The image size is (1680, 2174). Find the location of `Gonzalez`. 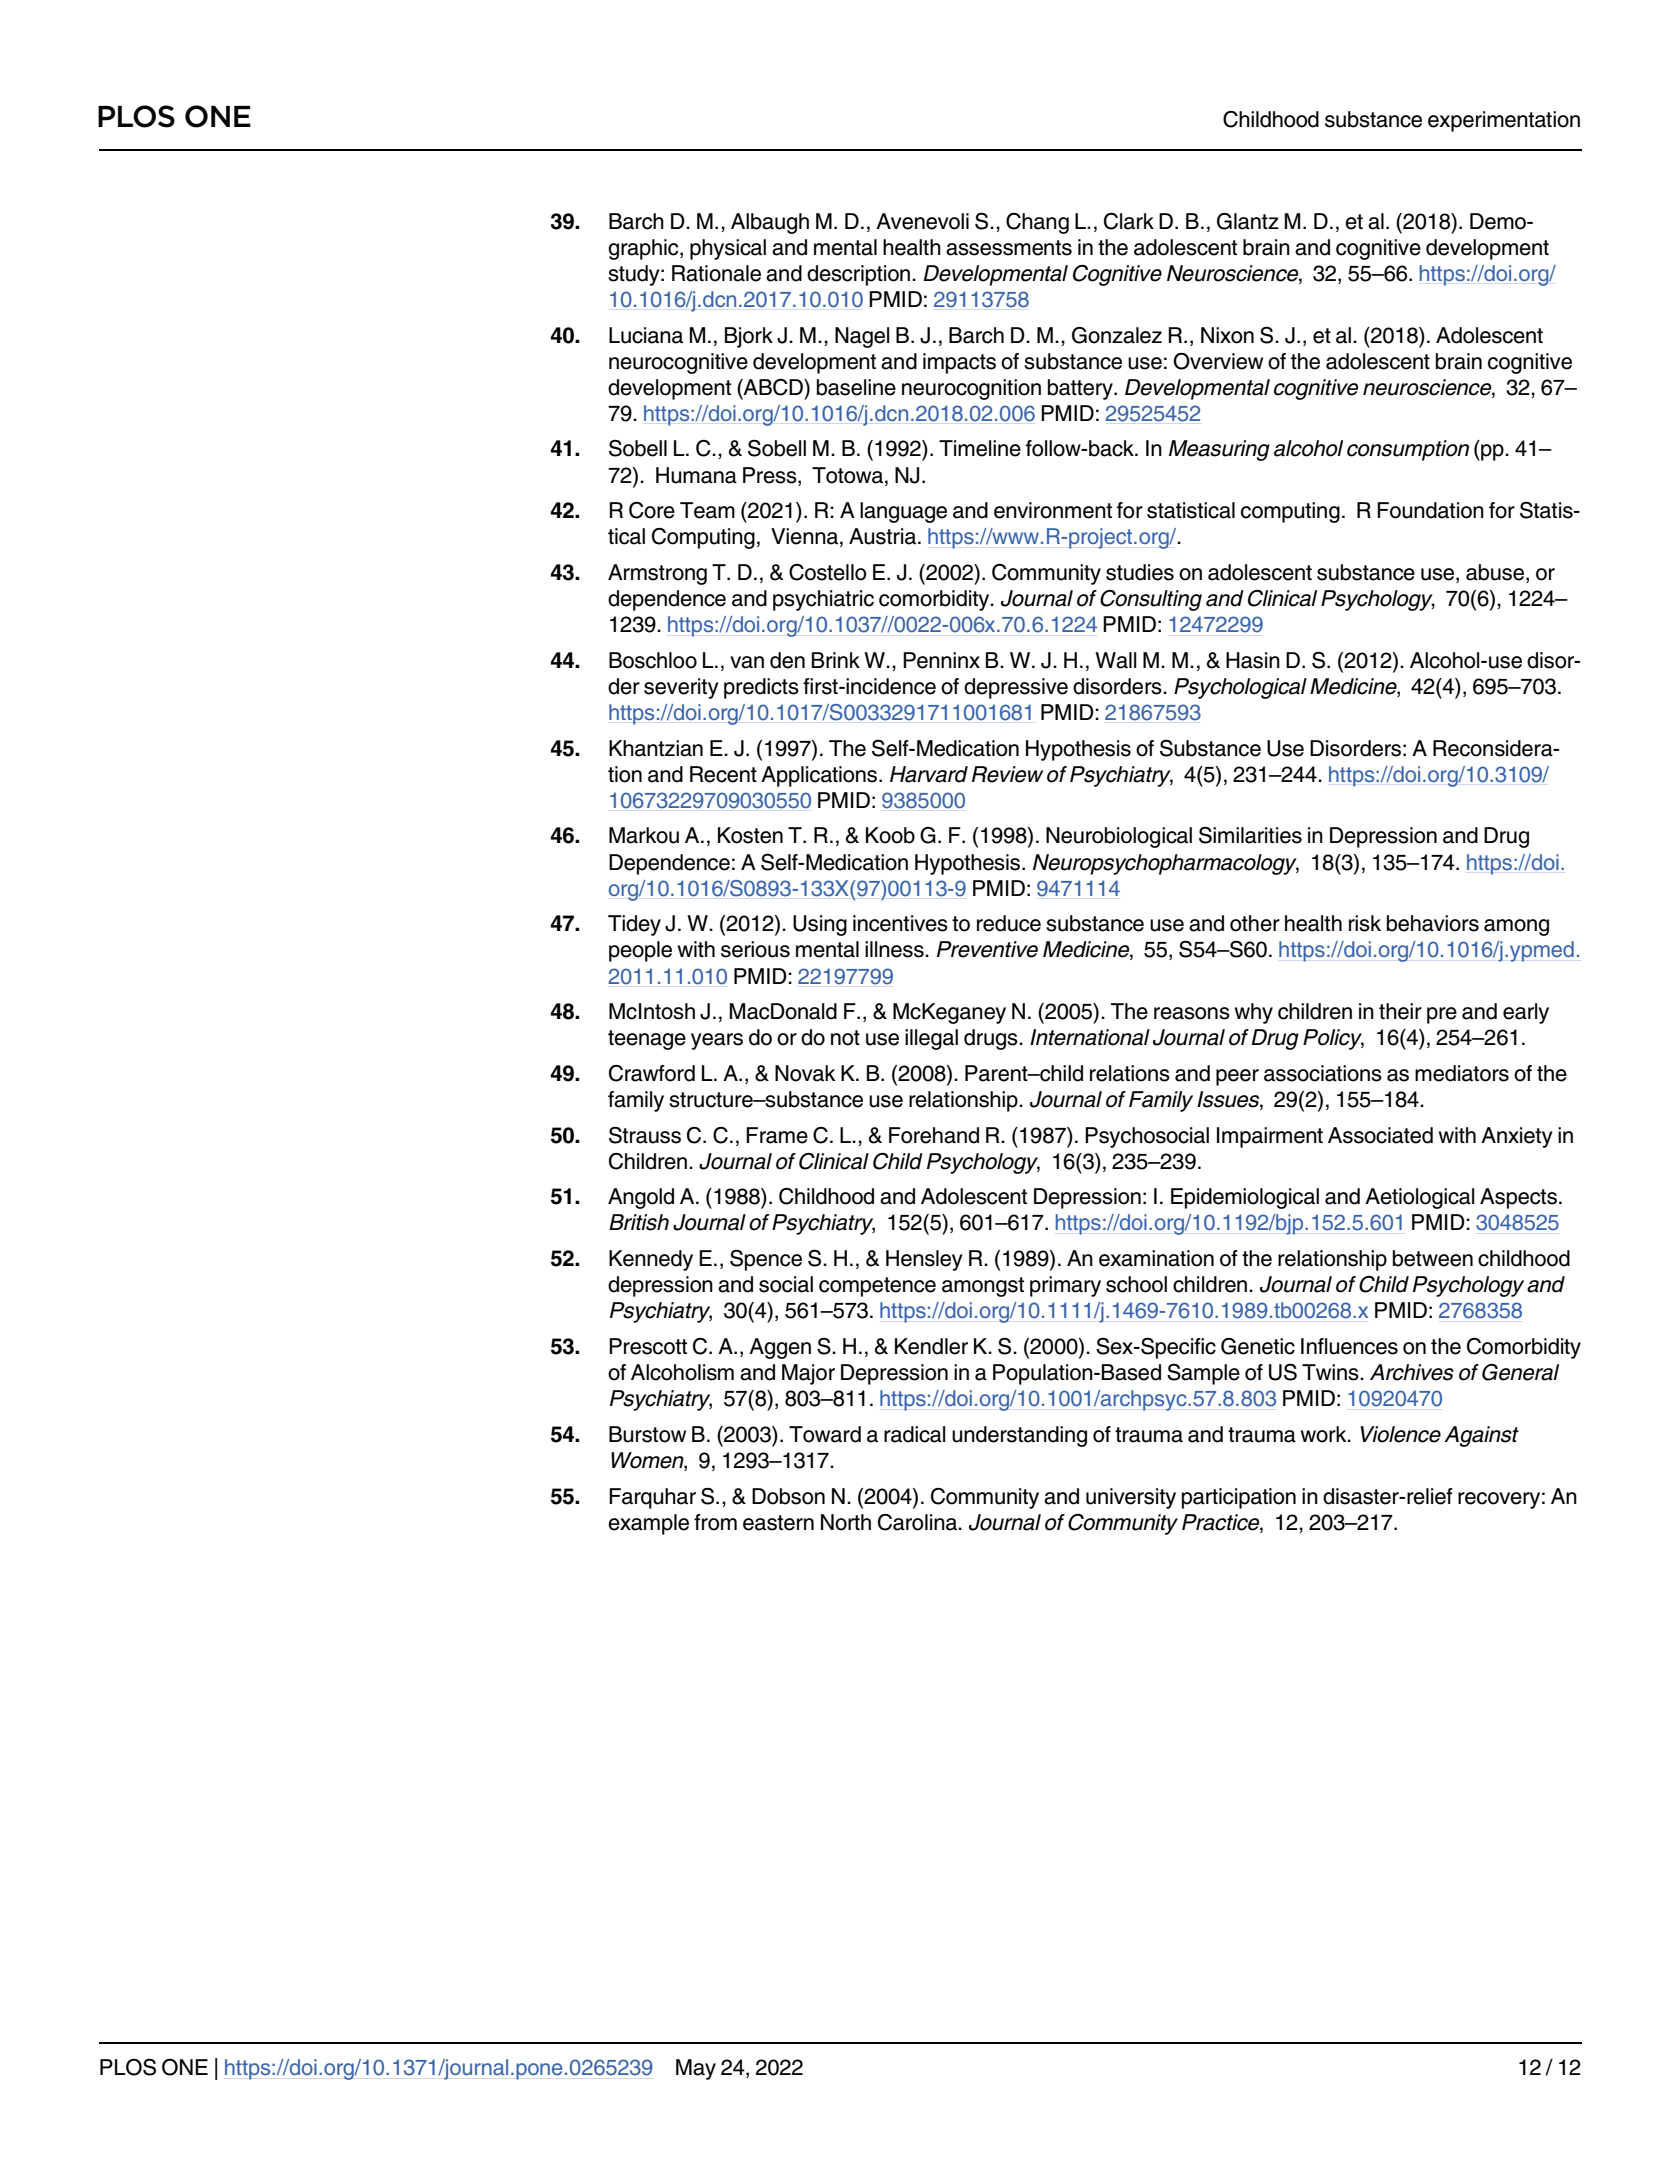

Gonzalez is located at coordinates (1117, 335).
